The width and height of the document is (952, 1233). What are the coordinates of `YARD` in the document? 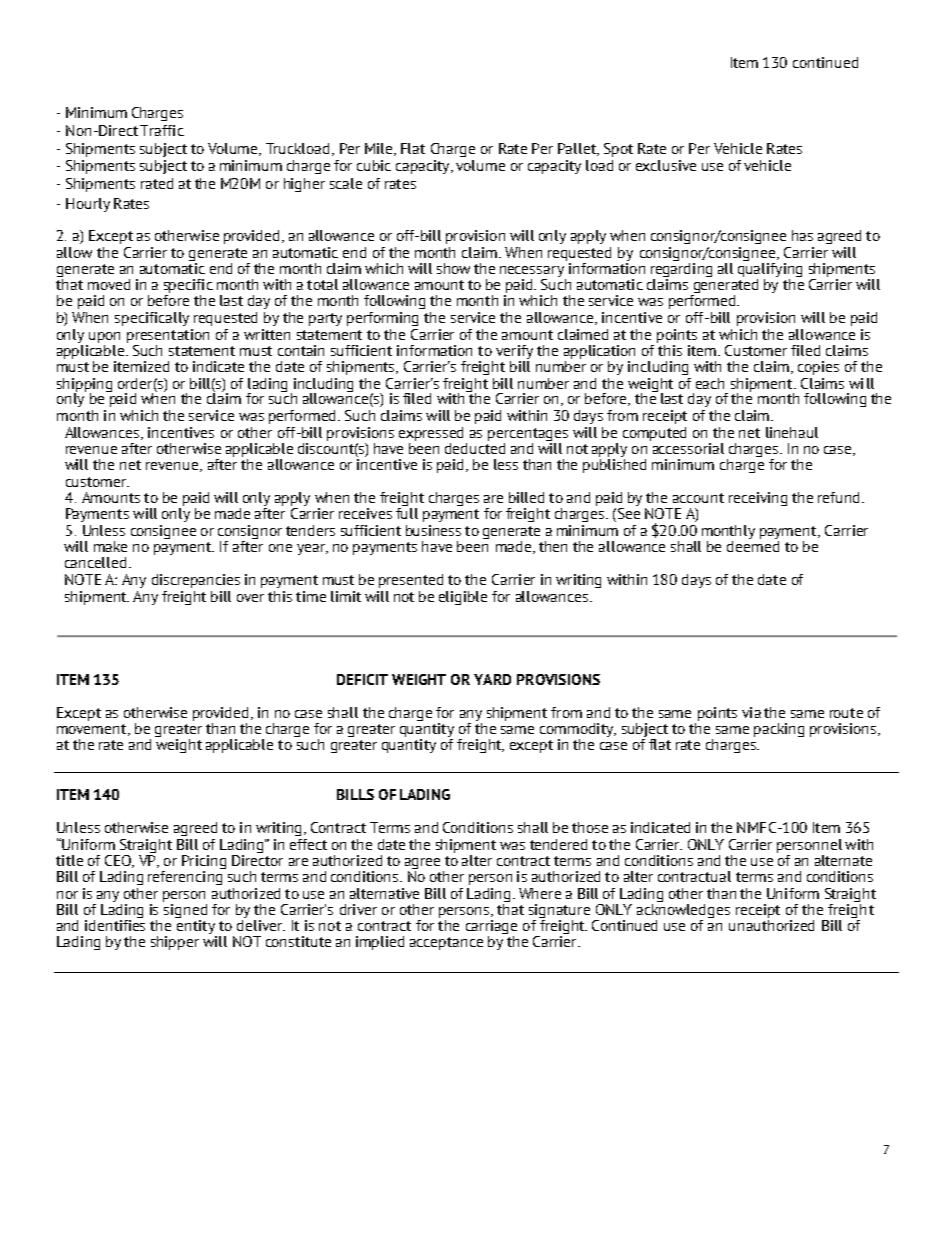 It's located at (492, 679).
